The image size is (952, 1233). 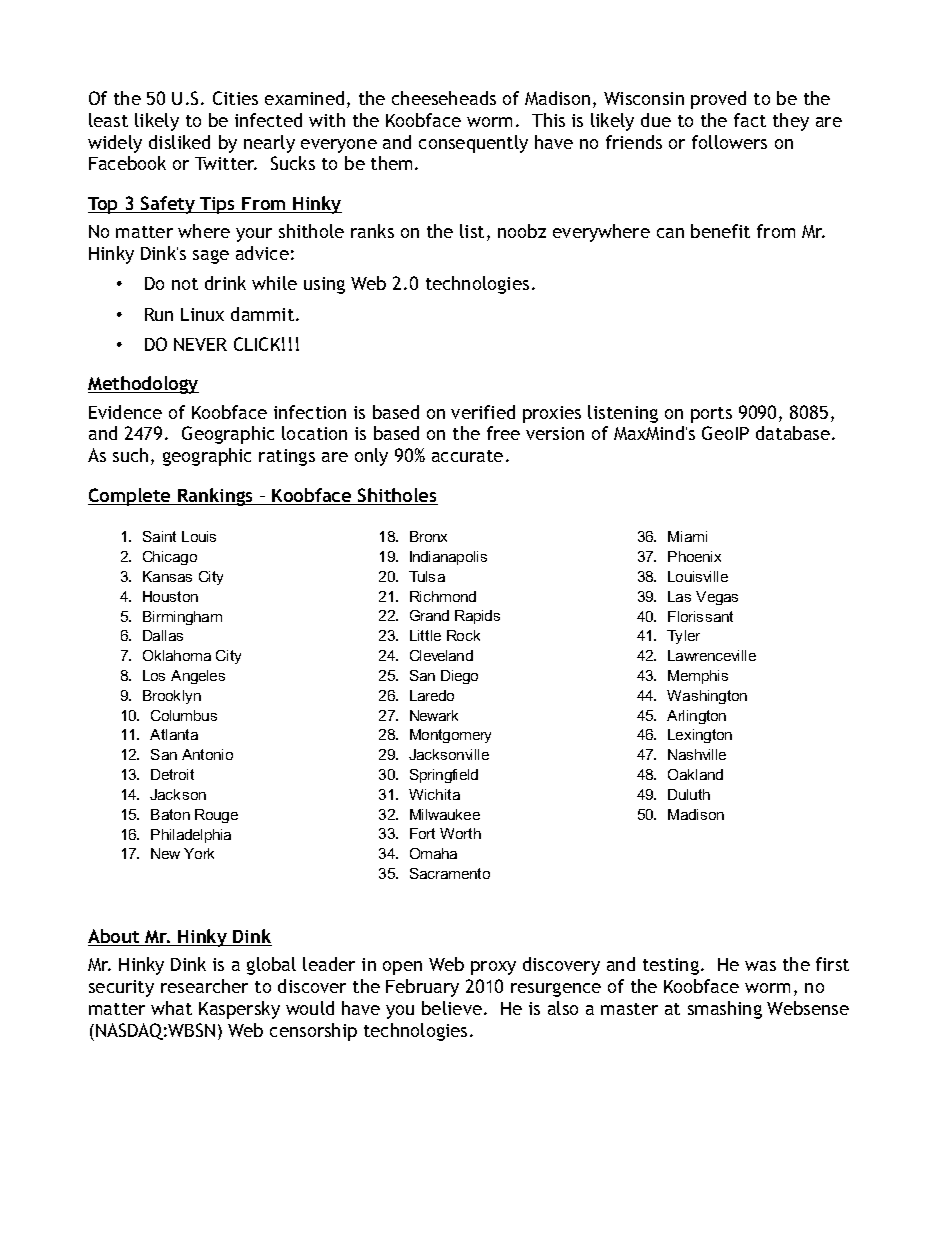 I want to click on consequently, so click(x=473, y=144).
